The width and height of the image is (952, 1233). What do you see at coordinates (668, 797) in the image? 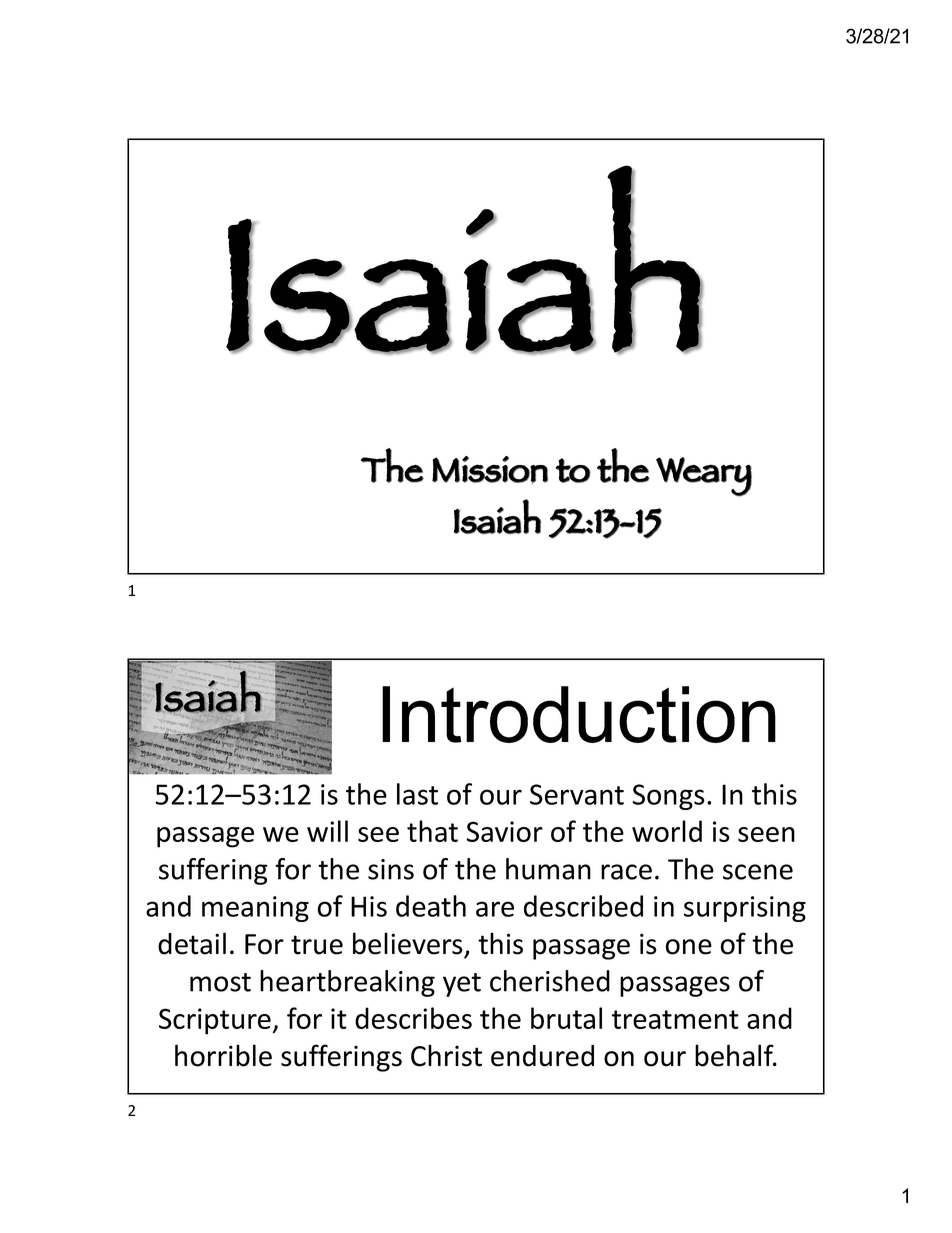
I see `Songs` at bounding box center [668, 797].
